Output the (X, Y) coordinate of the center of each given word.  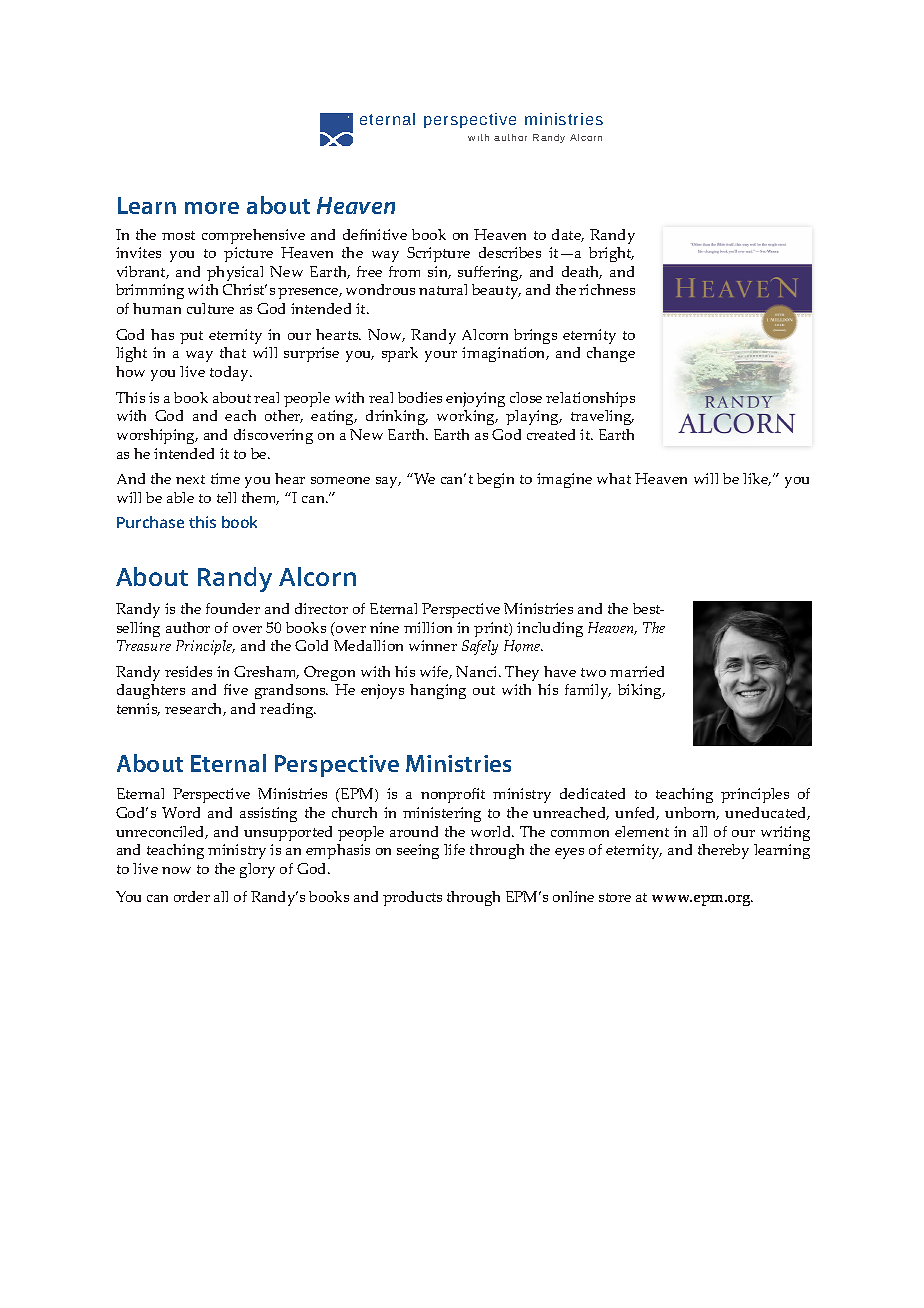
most (178, 235)
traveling (602, 417)
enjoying (475, 399)
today (230, 373)
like (757, 479)
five (236, 689)
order (192, 896)
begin (495, 480)
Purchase (150, 522)
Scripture (438, 254)
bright (611, 254)
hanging (438, 691)
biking (641, 691)
